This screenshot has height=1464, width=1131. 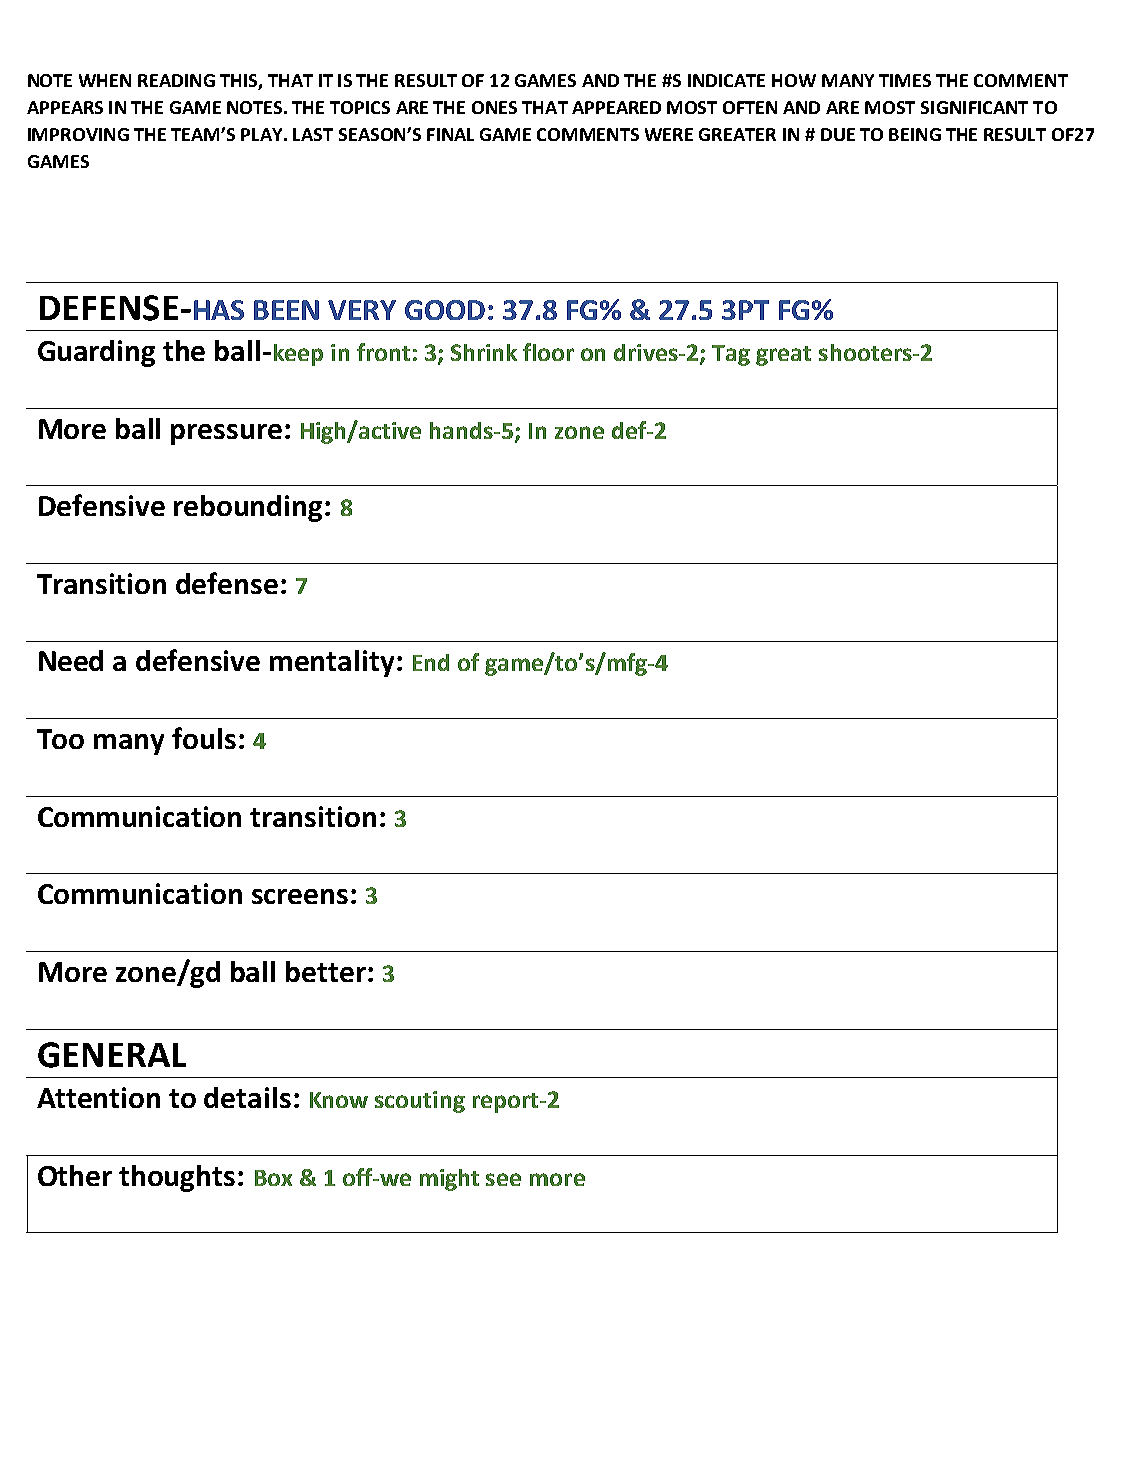 What do you see at coordinates (731, 355) in the screenshot?
I see `Tag` at bounding box center [731, 355].
